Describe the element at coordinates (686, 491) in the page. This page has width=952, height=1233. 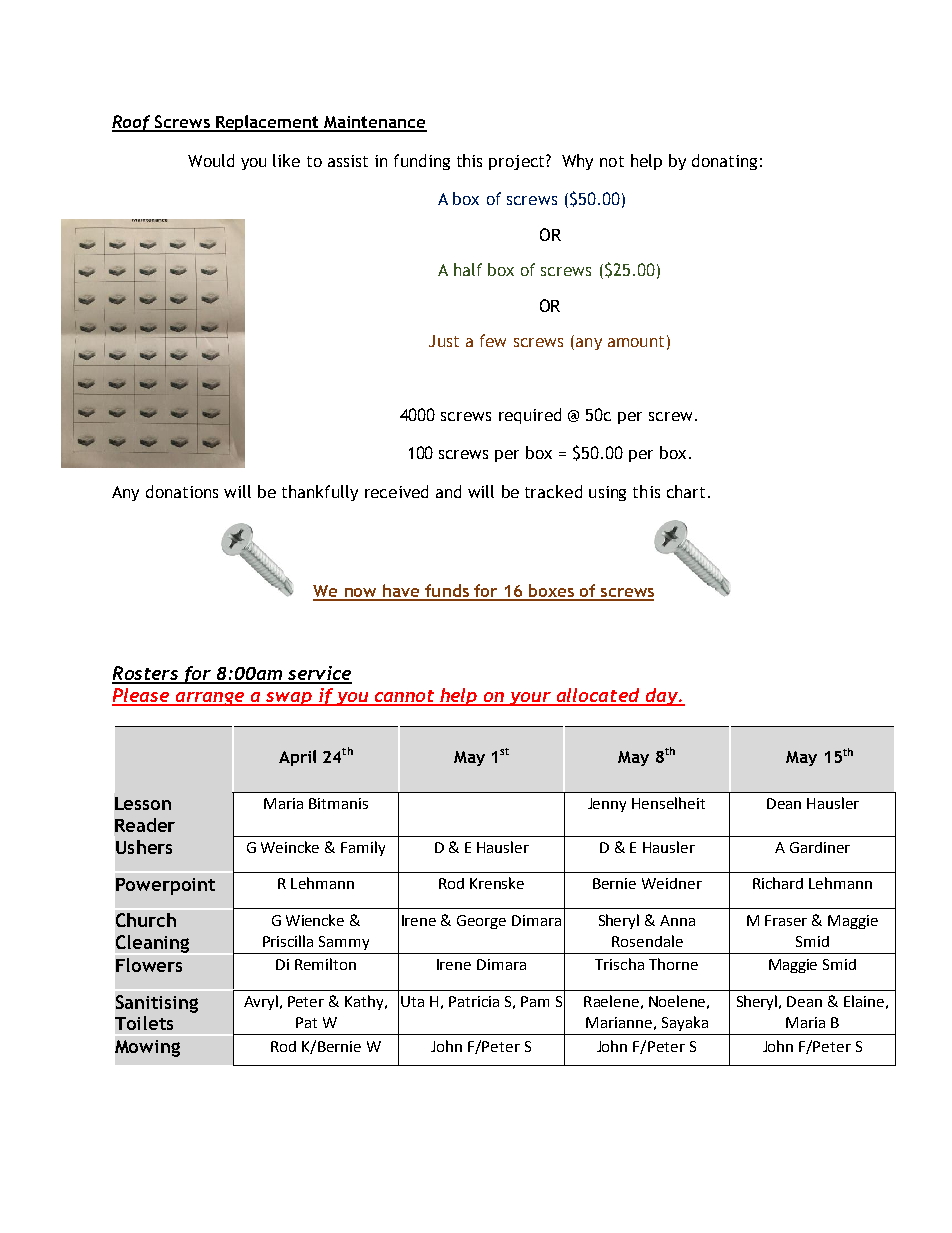
I see `chart` at that location.
